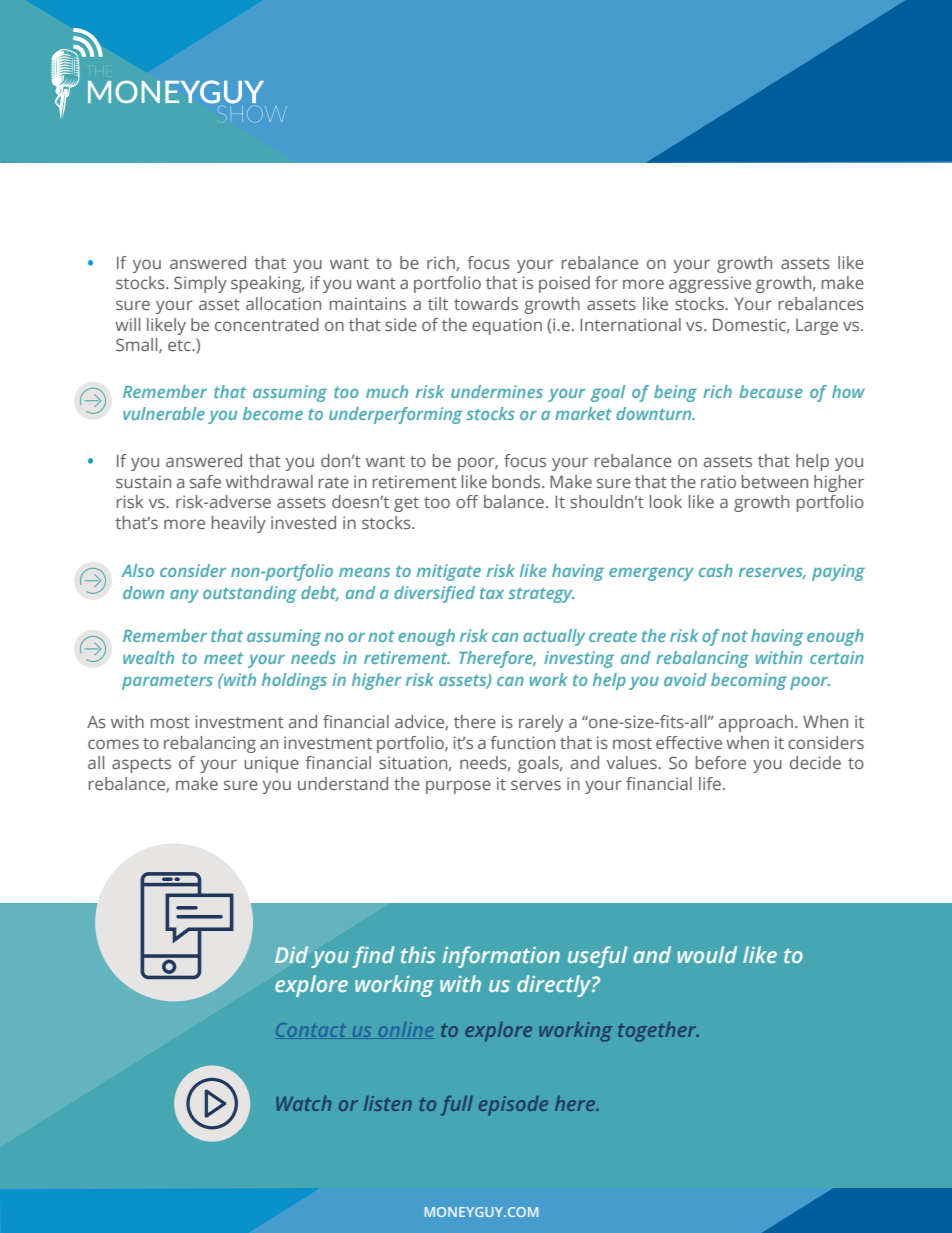 The width and height of the document is (952, 1233). Describe the element at coordinates (467, 501) in the document. I see `off` at that location.
